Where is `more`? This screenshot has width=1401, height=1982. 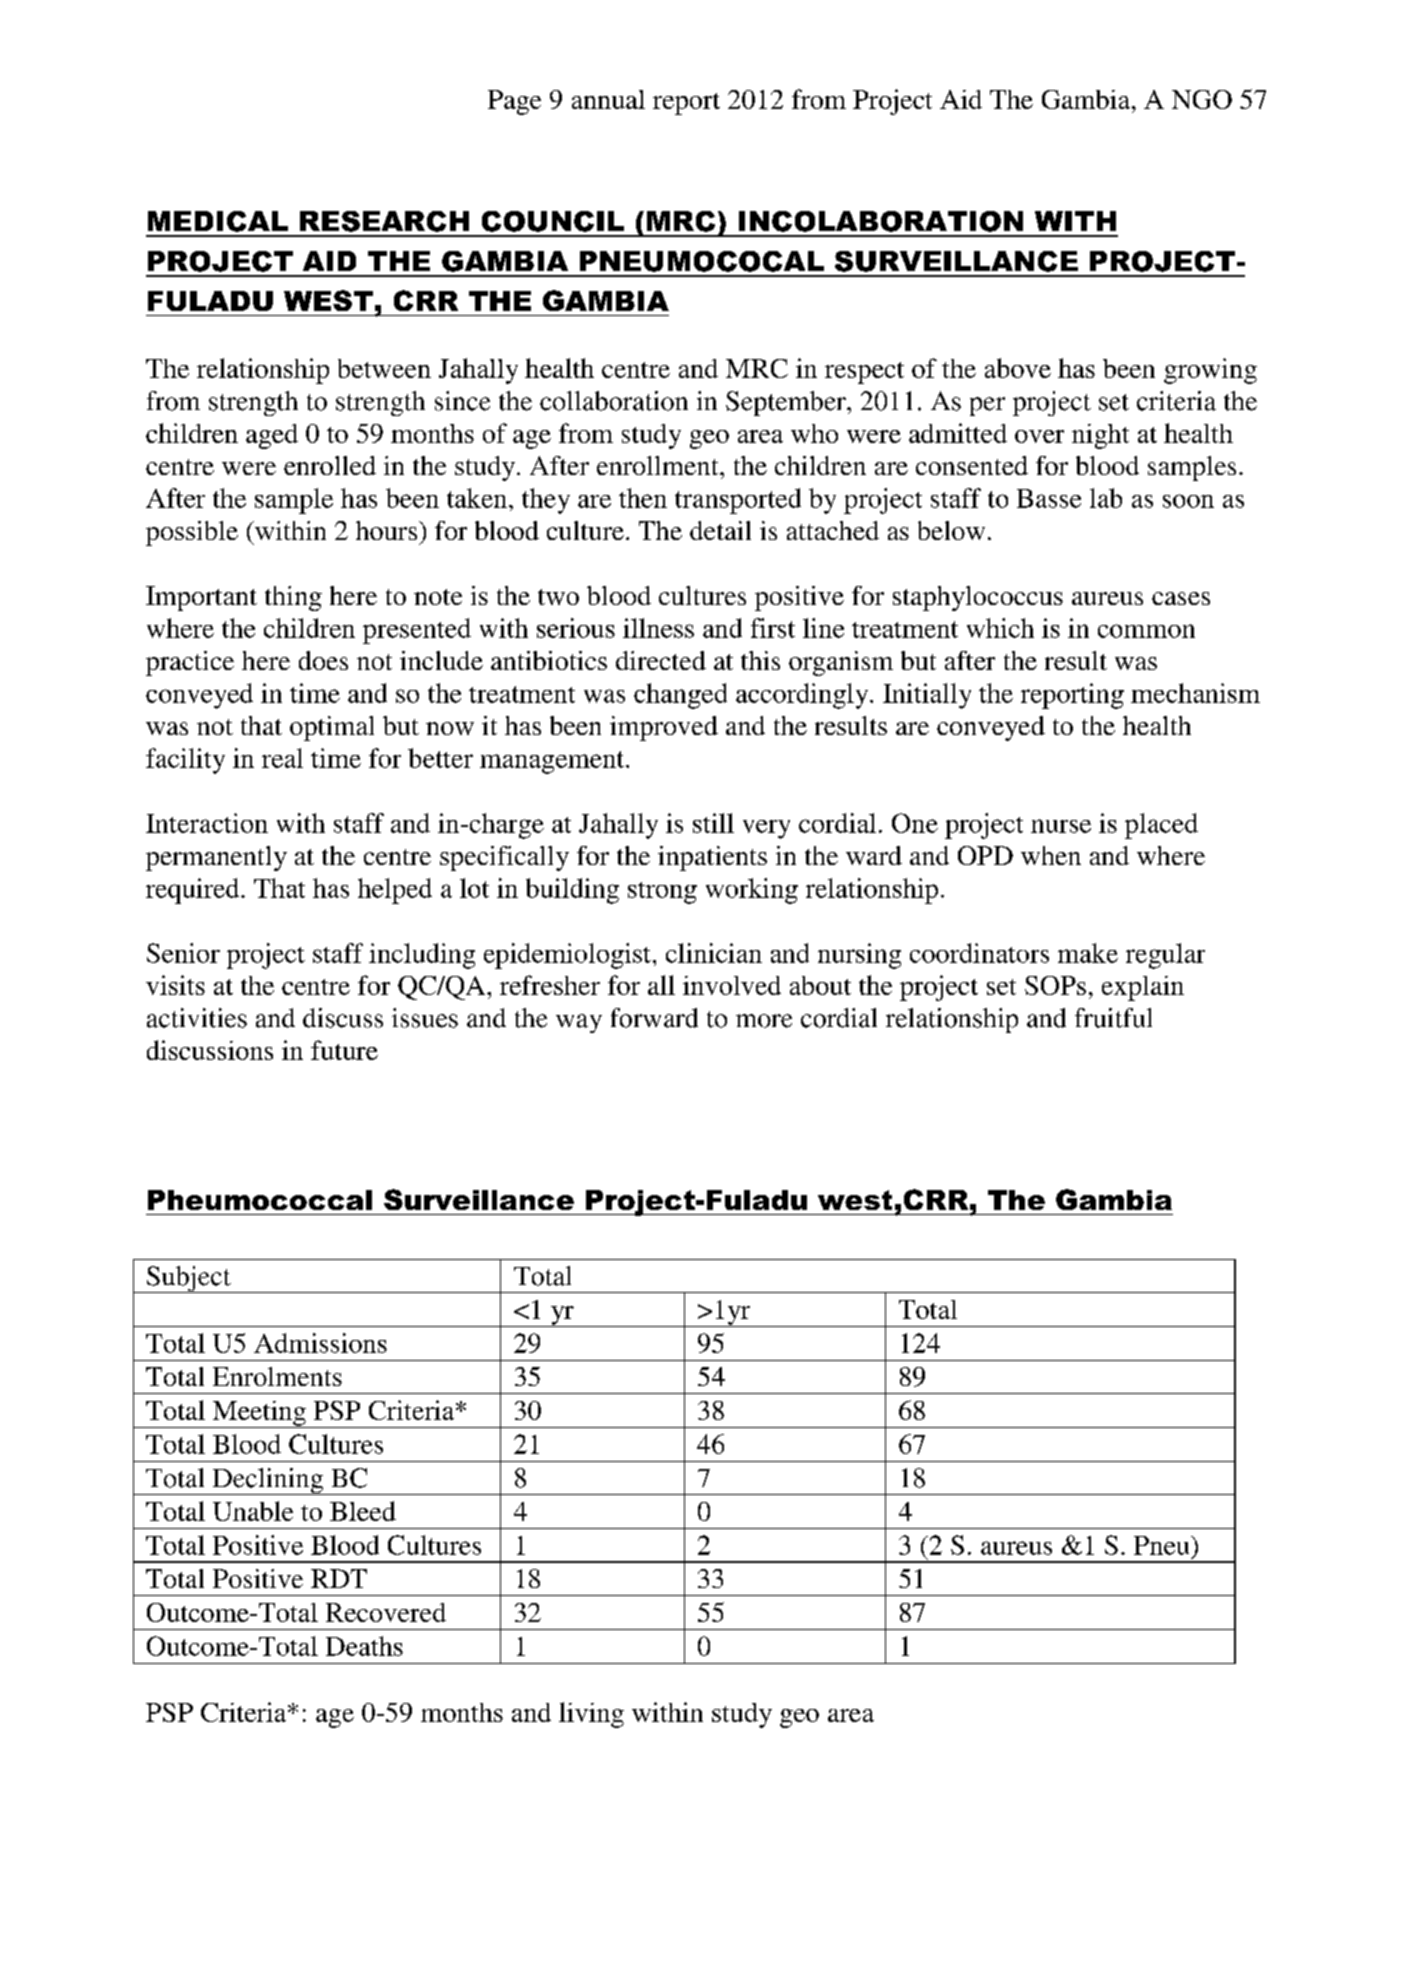 more is located at coordinates (764, 1021).
